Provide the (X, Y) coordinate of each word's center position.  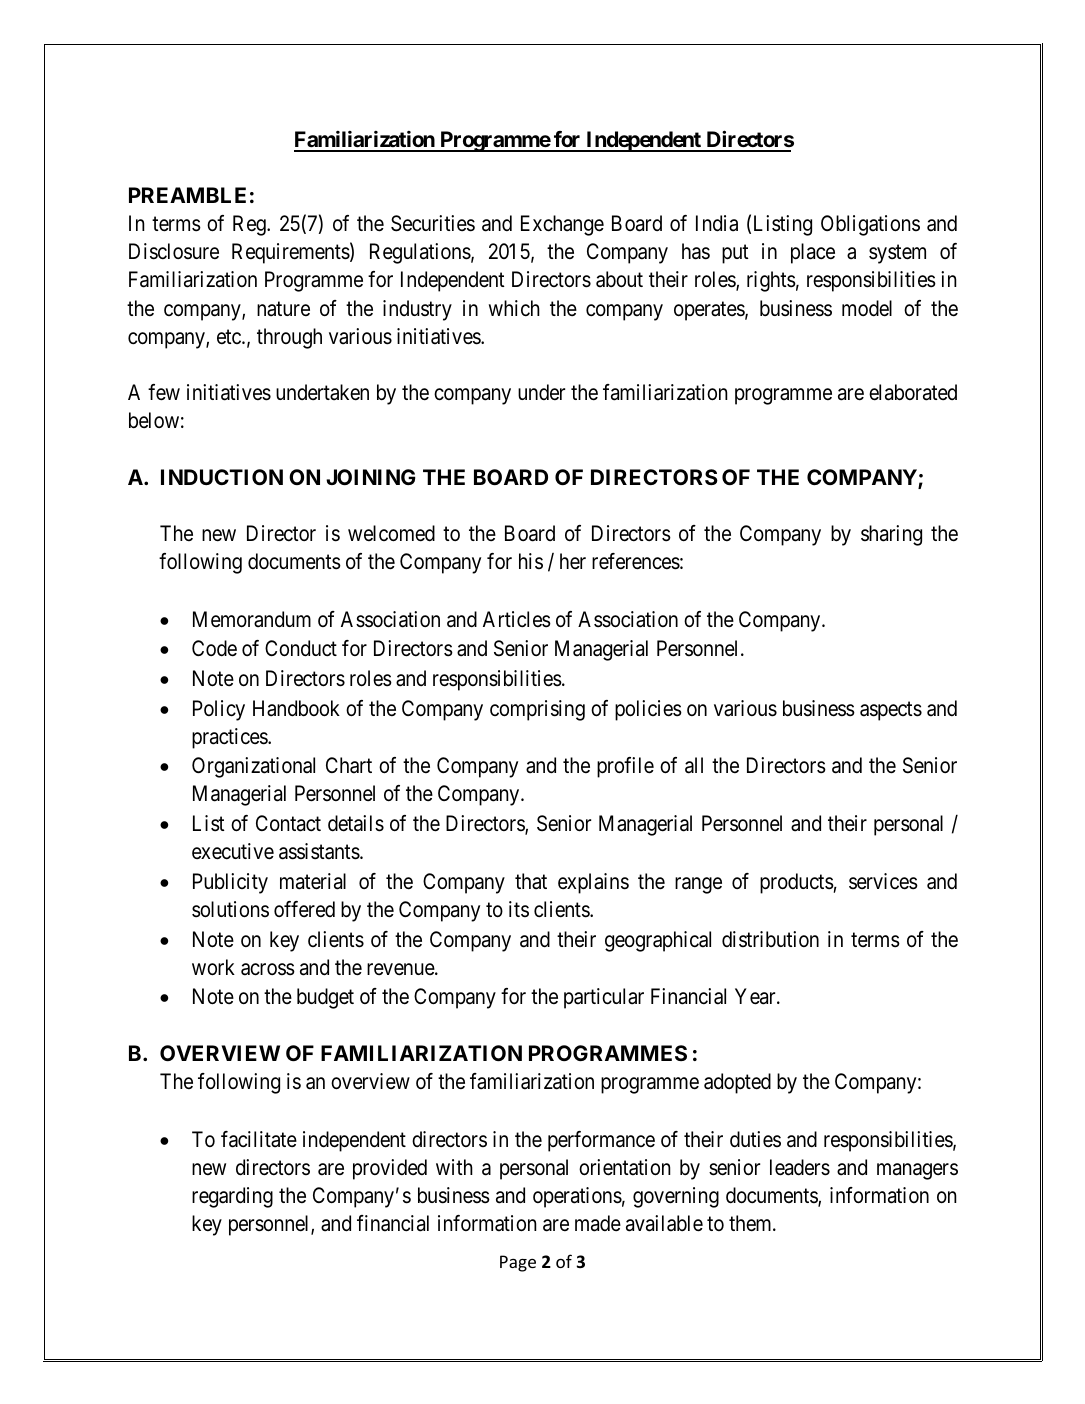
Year (756, 996)
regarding (232, 1197)
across (268, 969)
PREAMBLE (187, 195)
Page (518, 1263)
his (531, 561)
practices (230, 738)
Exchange (562, 225)
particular (604, 998)
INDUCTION (222, 477)
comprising (537, 710)
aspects (891, 711)
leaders (800, 1167)
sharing (891, 535)
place (813, 253)
